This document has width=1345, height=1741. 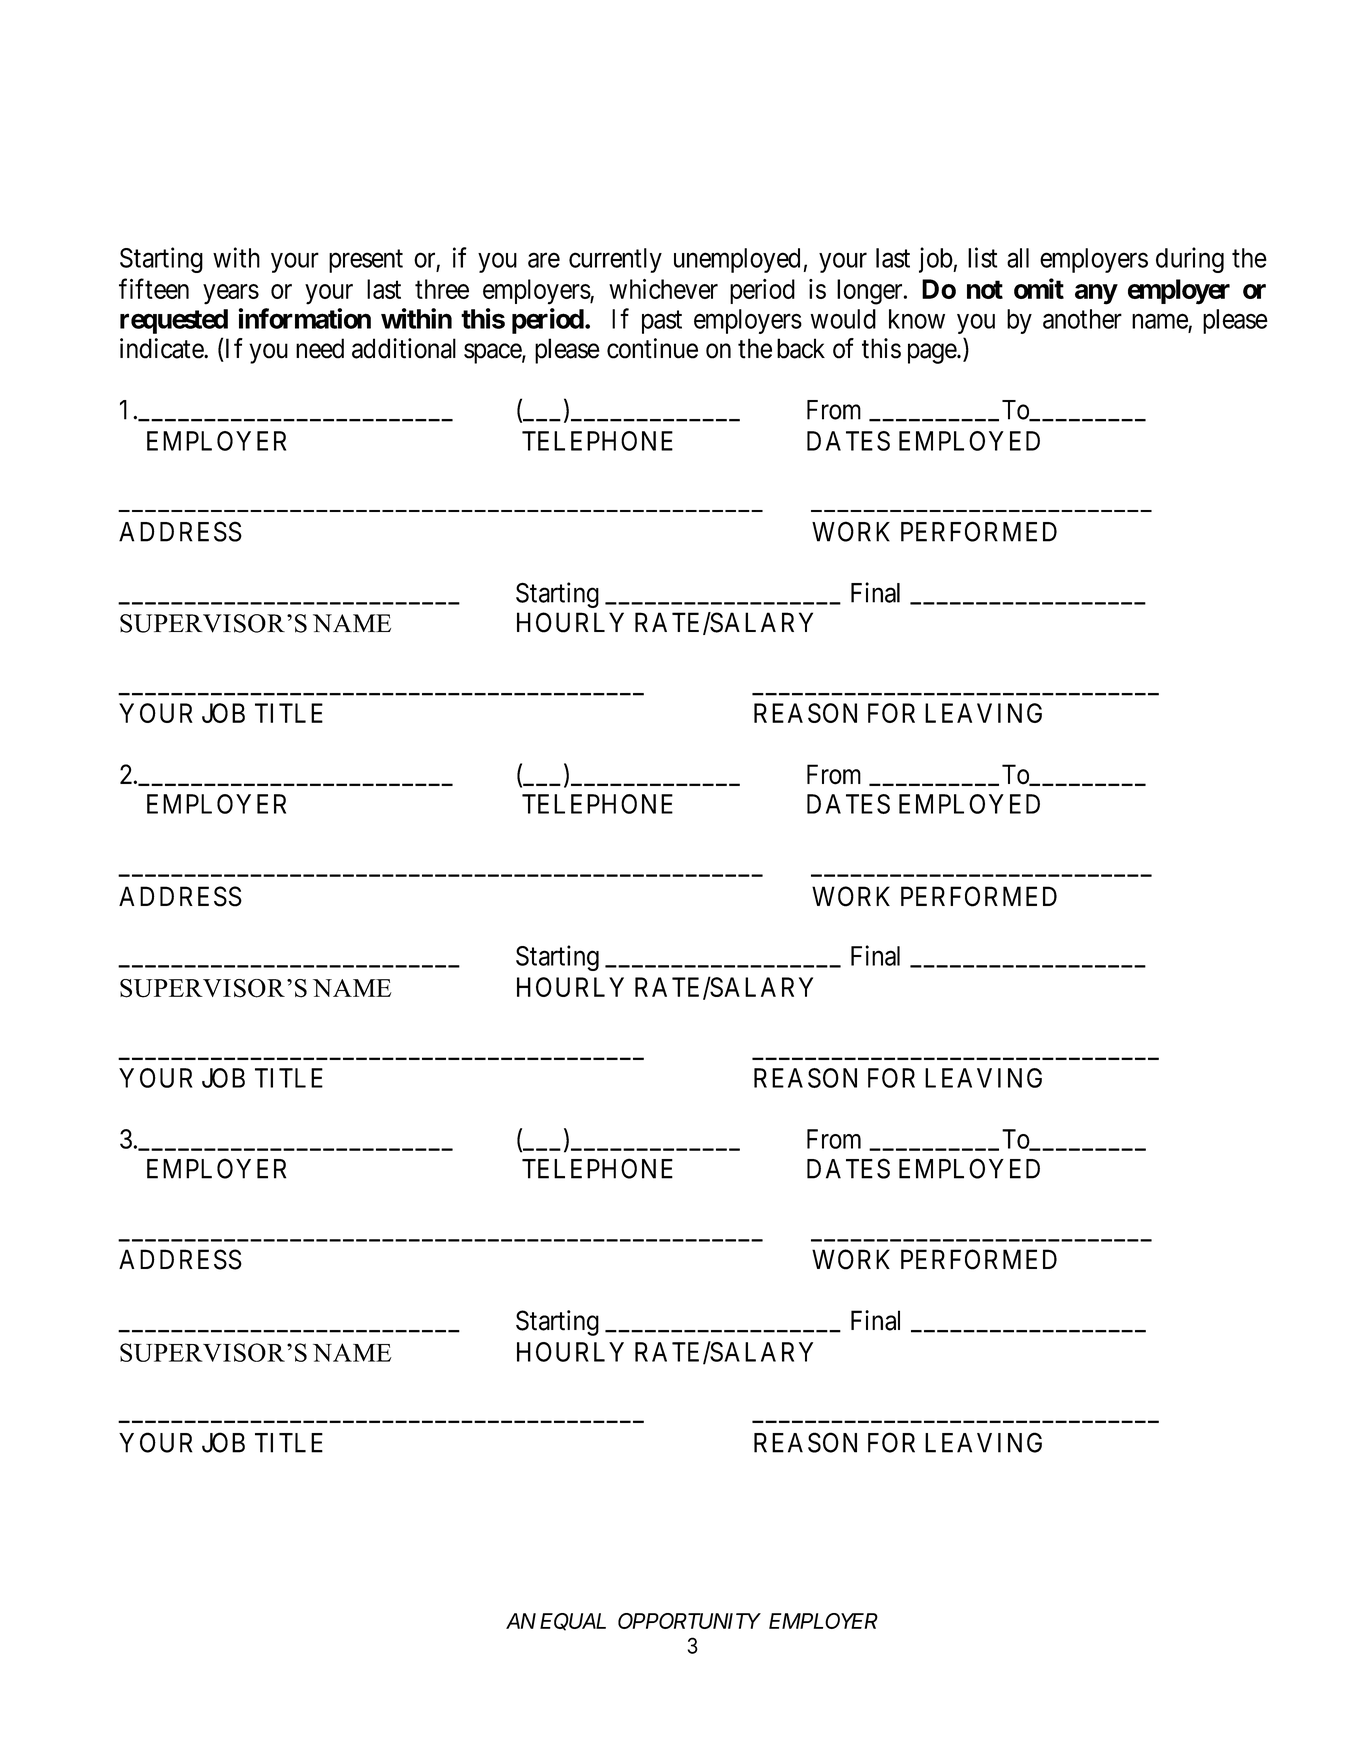 What do you see at coordinates (162, 348) in the document?
I see `indicate` at bounding box center [162, 348].
